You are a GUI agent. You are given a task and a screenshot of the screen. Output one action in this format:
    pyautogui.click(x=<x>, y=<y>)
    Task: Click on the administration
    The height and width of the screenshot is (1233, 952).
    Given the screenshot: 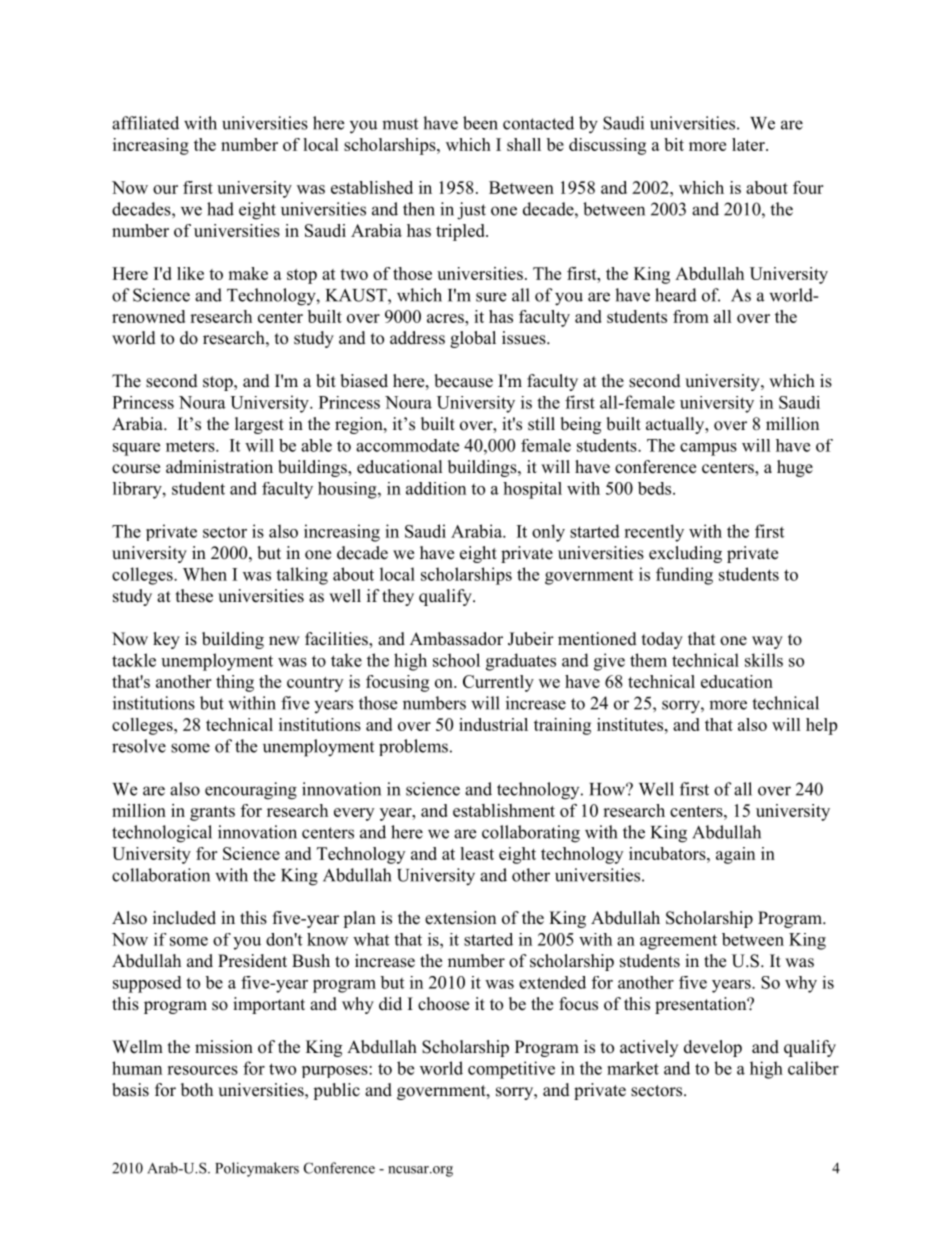 What is the action you would take?
    pyautogui.click(x=219, y=467)
